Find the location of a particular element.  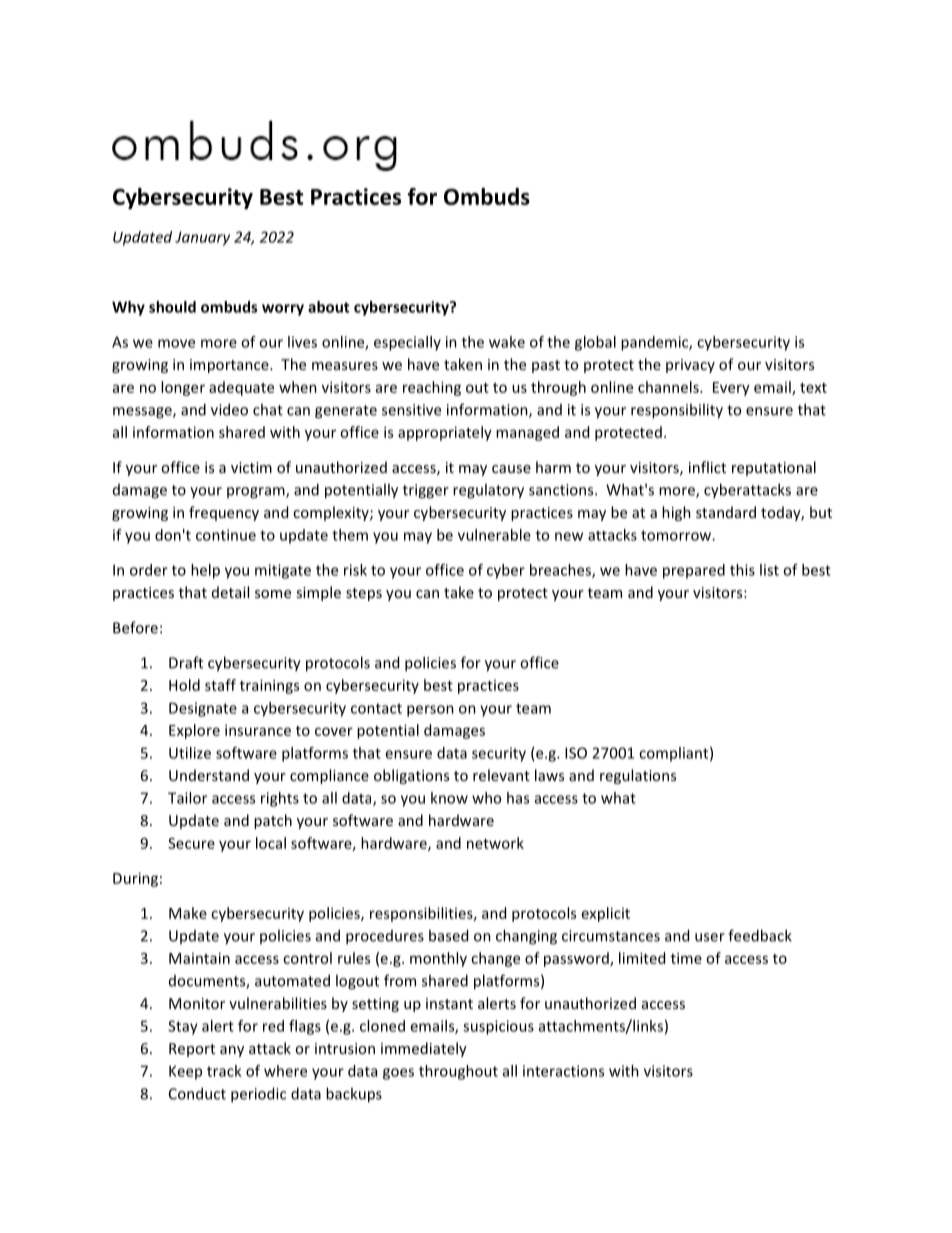

vulnerable is located at coordinates (494, 535).
